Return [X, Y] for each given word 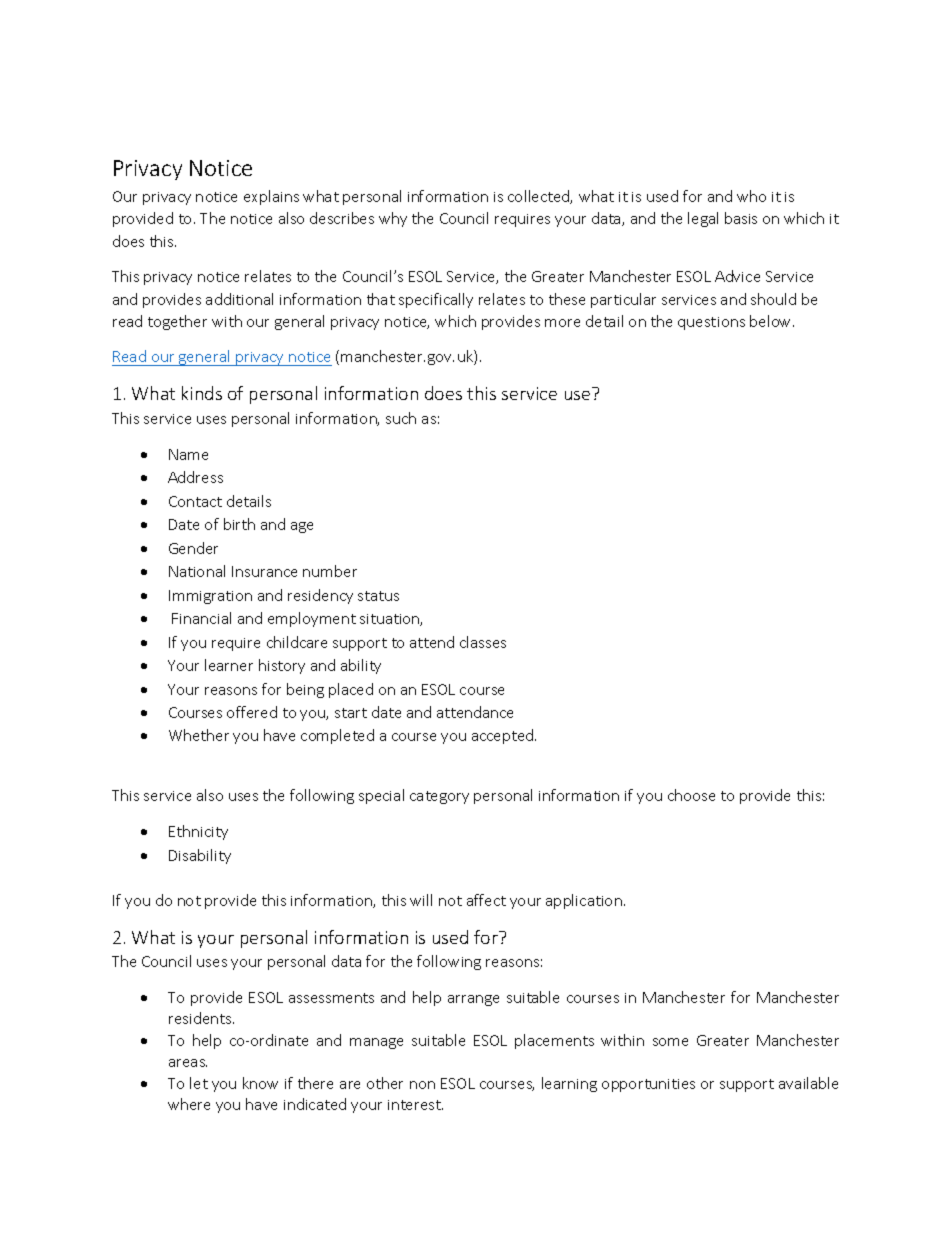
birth [239, 524]
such [401, 418]
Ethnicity [198, 832]
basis [741, 218]
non [422, 1085]
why [393, 219]
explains [271, 197]
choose [691, 795]
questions [711, 323]
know [260, 1083]
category [439, 797]
